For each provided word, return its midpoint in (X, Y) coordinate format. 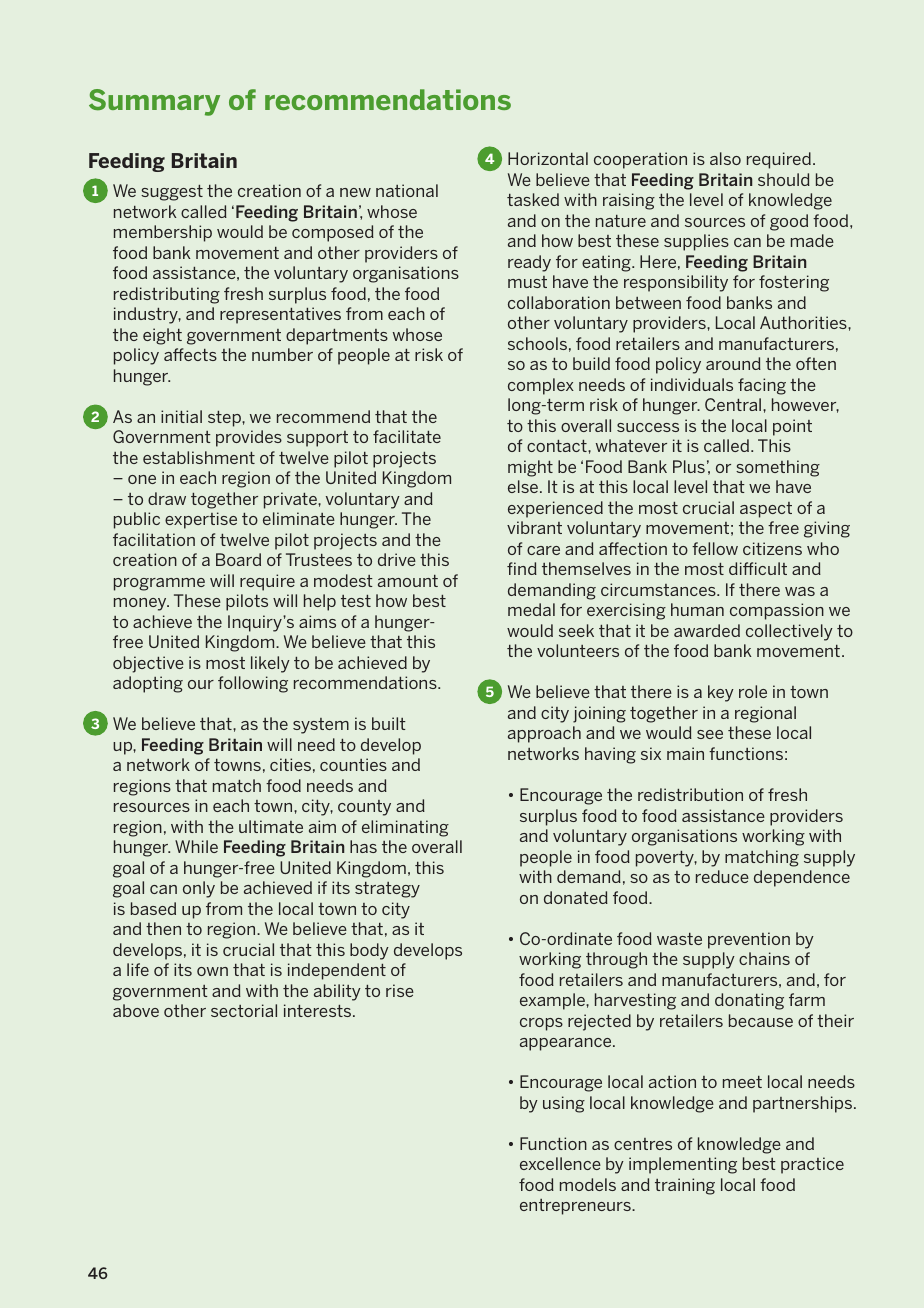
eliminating (405, 828)
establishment (199, 457)
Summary (154, 102)
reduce (722, 876)
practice (812, 1165)
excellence (560, 1163)
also (725, 158)
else (524, 486)
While (196, 846)
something (778, 468)
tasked (533, 199)
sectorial (244, 1010)
